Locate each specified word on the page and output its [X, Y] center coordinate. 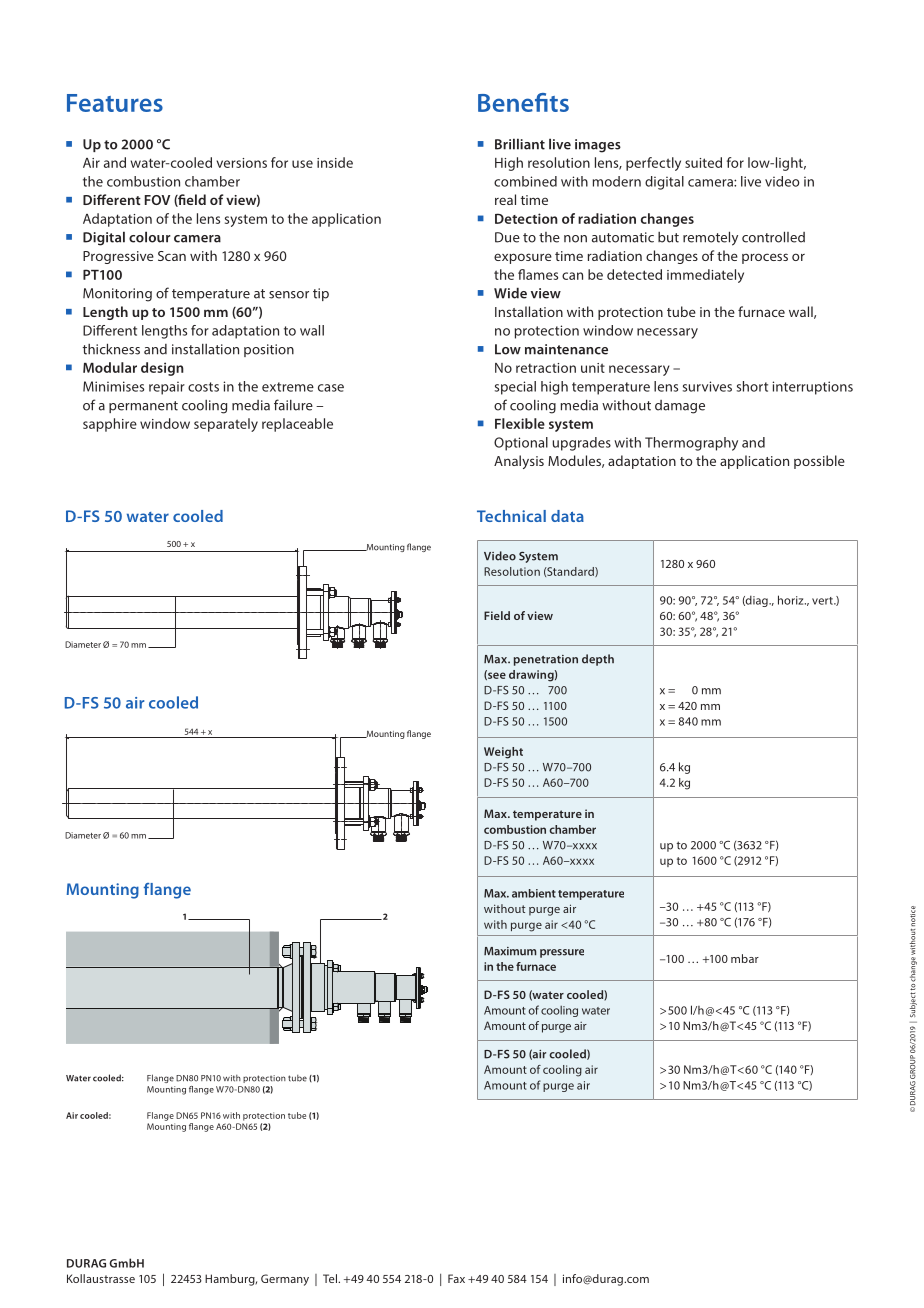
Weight [503, 753]
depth [598, 660]
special [515, 388]
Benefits [523, 102]
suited [703, 162]
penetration [546, 660]
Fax [456, 1278]
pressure [562, 953]
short [752, 386]
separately [226, 425]
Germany [285, 1280]
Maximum [510, 951]
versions [241, 163]
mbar [745, 958]
